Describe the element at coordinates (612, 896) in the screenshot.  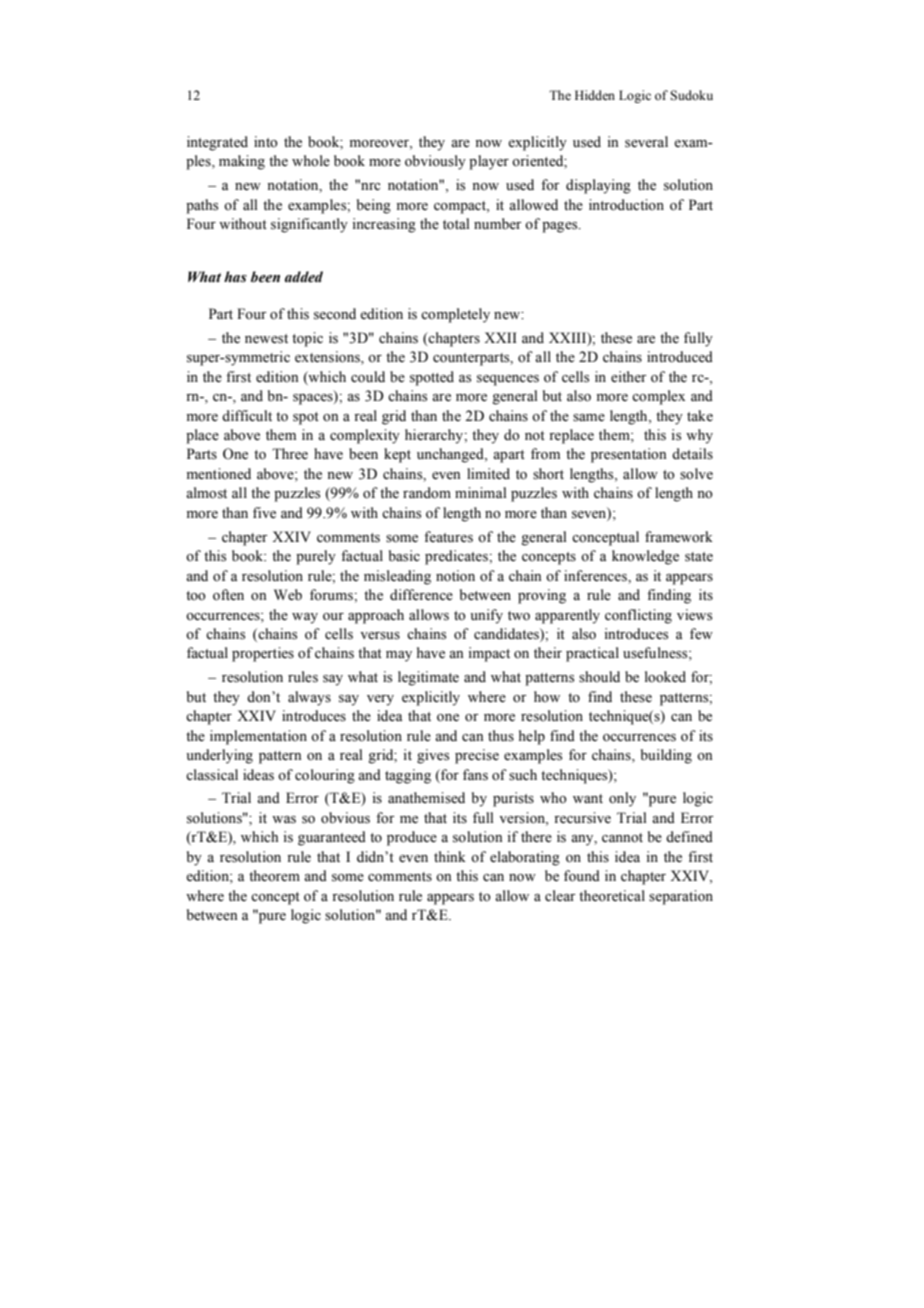
I see `theoretical` at that location.
